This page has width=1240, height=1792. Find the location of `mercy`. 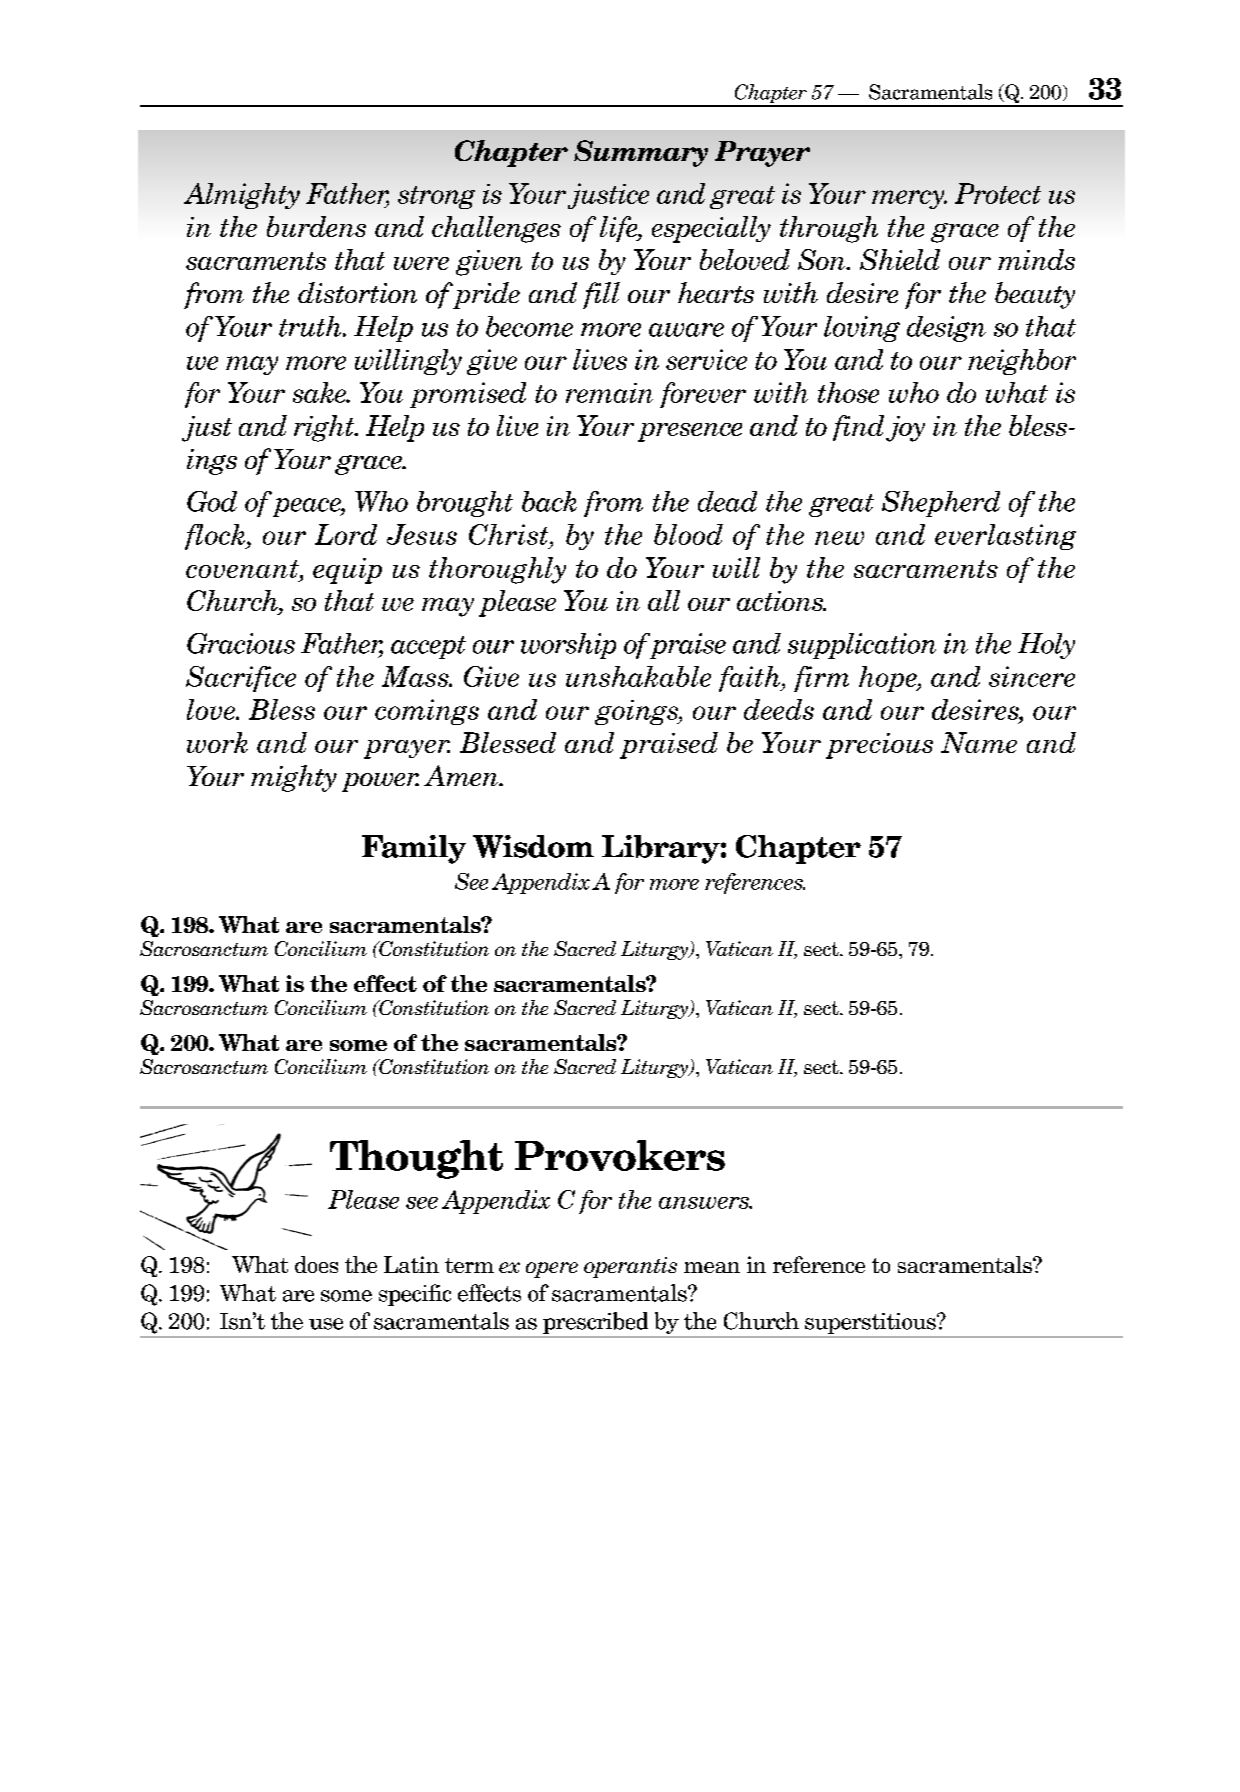

mercy is located at coordinates (909, 199).
